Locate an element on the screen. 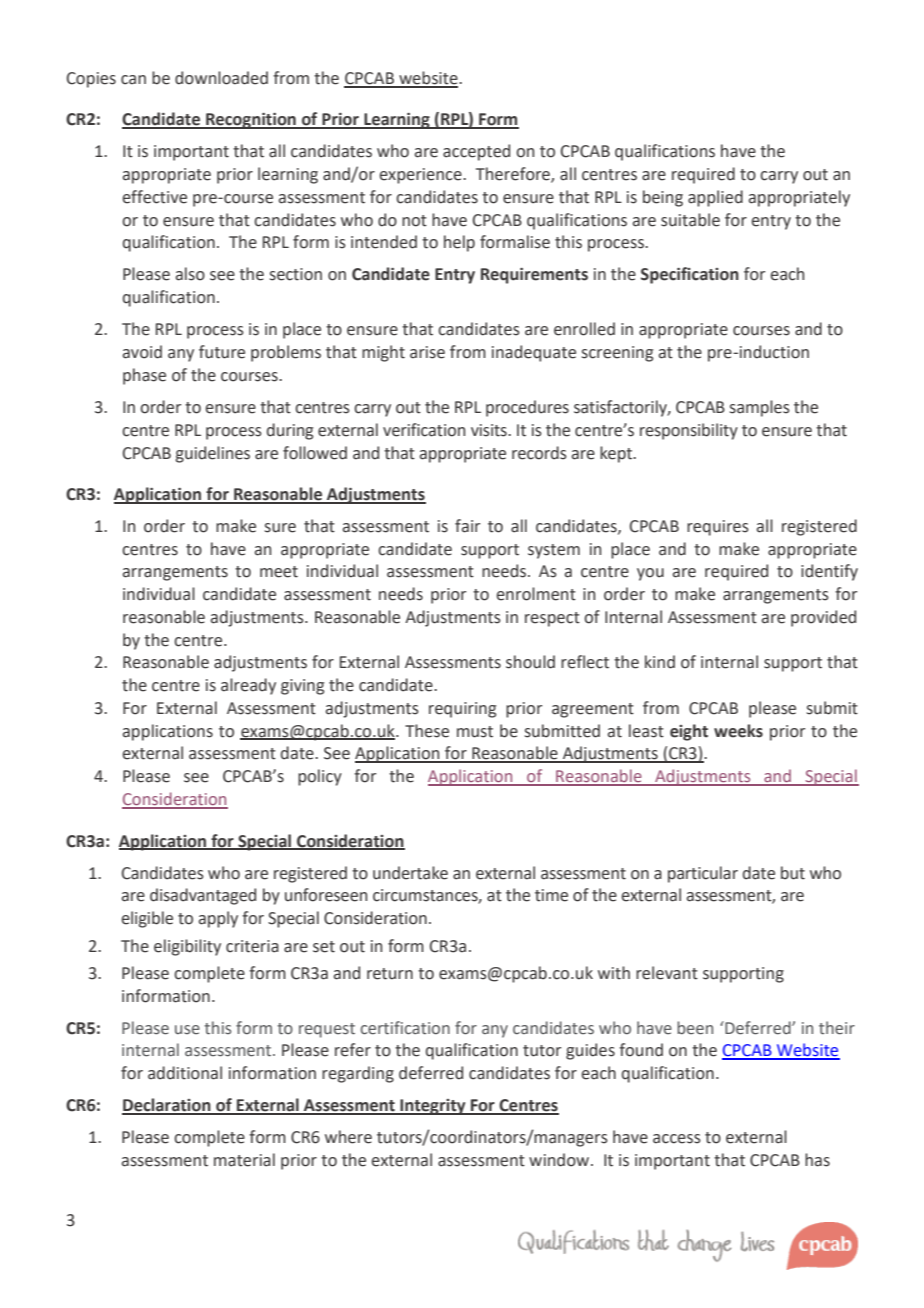  particular is located at coordinates (703, 874).
